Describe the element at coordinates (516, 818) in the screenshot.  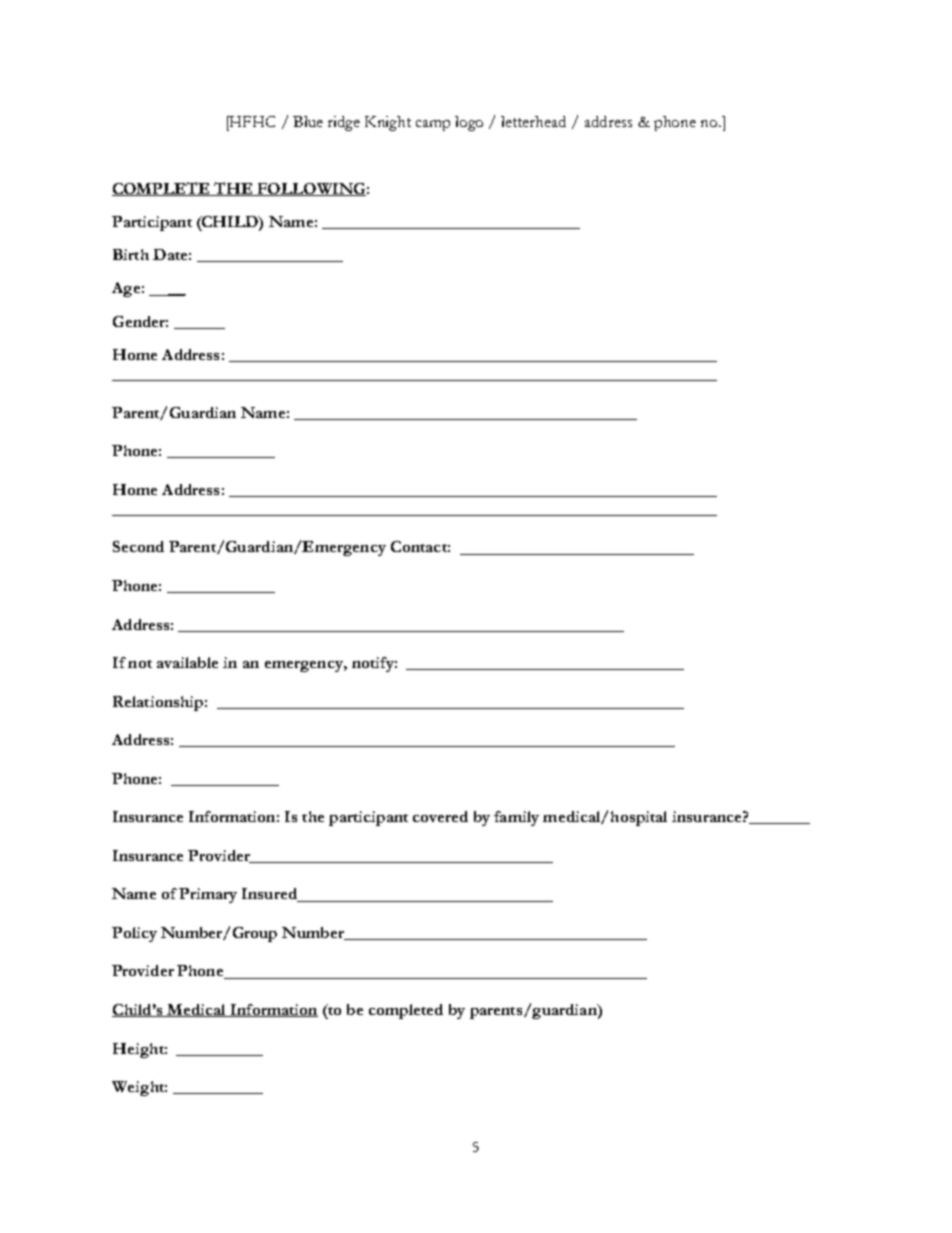
I see `family` at that location.
